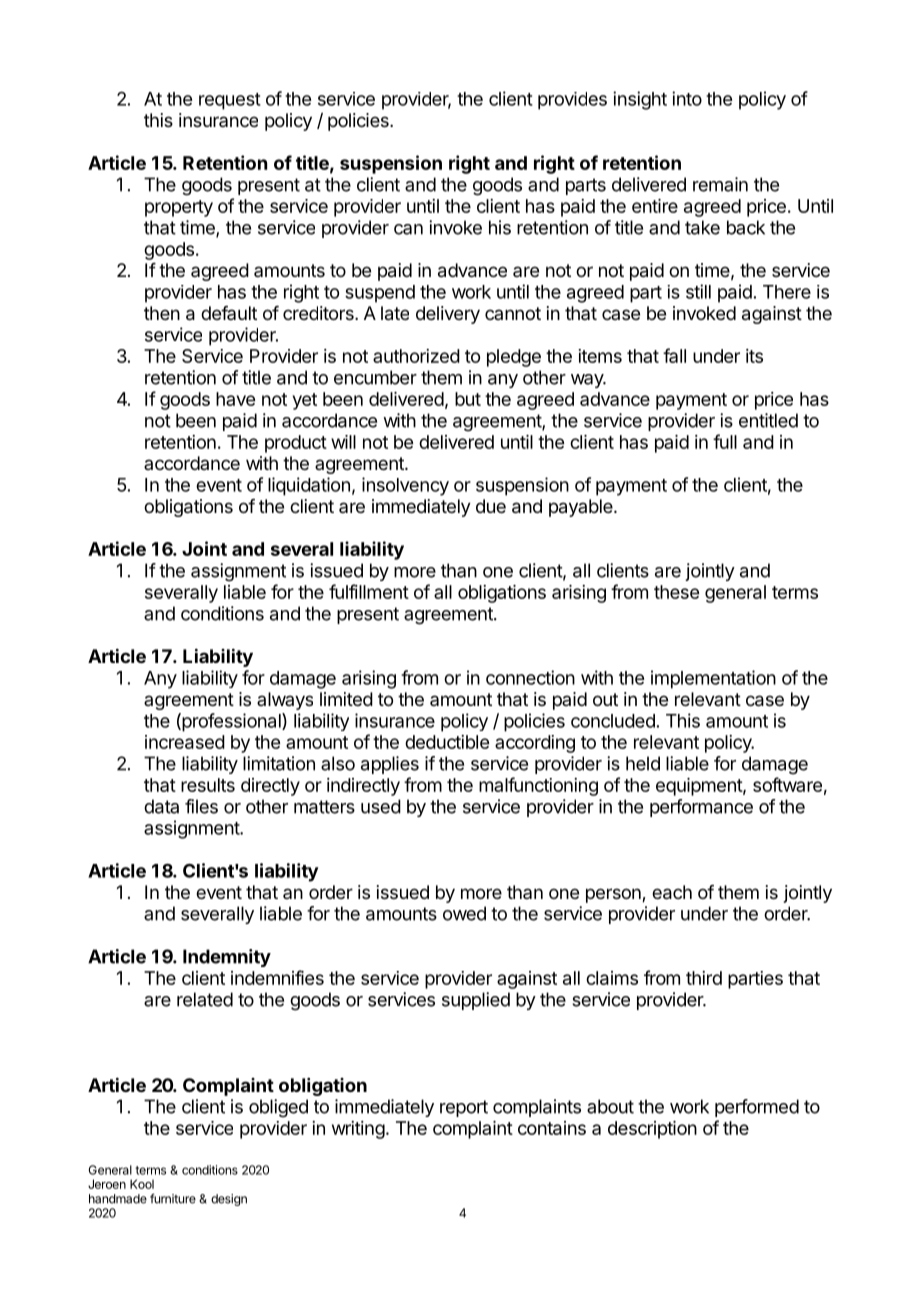 The image size is (924, 1308). Describe the element at coordinates (464, 1108) in the screenshot. I see `report` at that location.
